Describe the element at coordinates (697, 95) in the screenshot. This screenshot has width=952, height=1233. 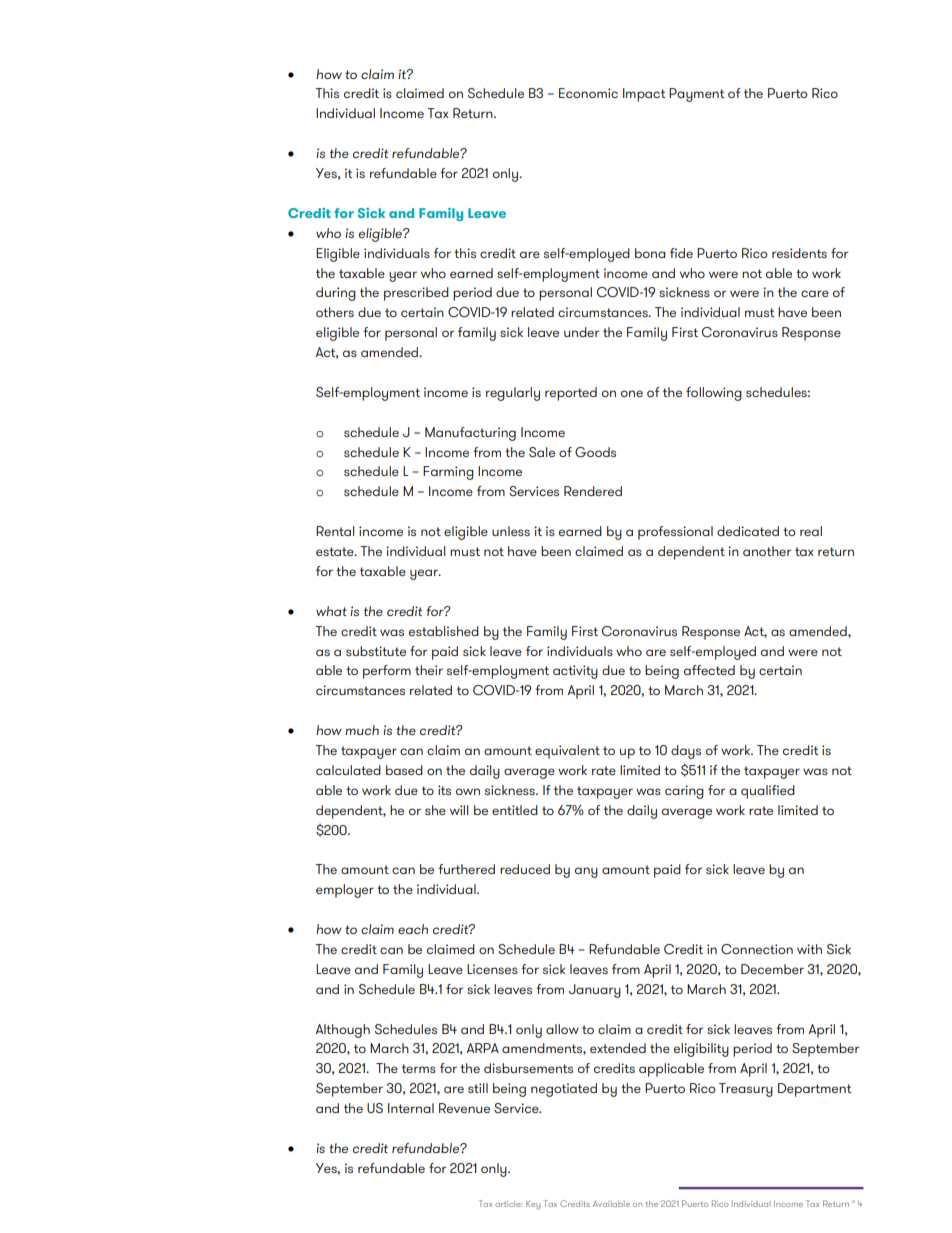
I see `Payment` at that location.
